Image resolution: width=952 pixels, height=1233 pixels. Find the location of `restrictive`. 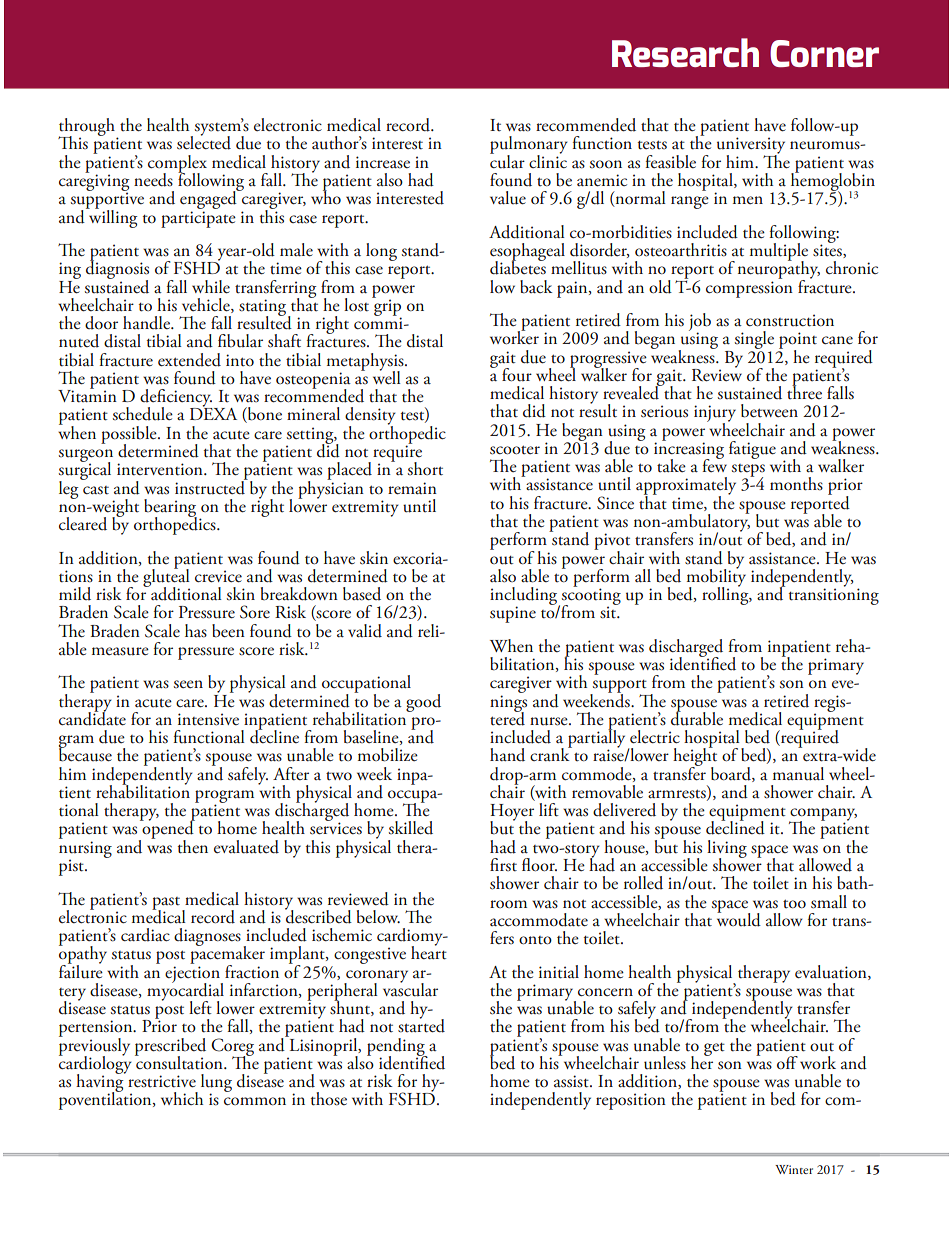

restrictive is located at coordinates (162, 1081).
